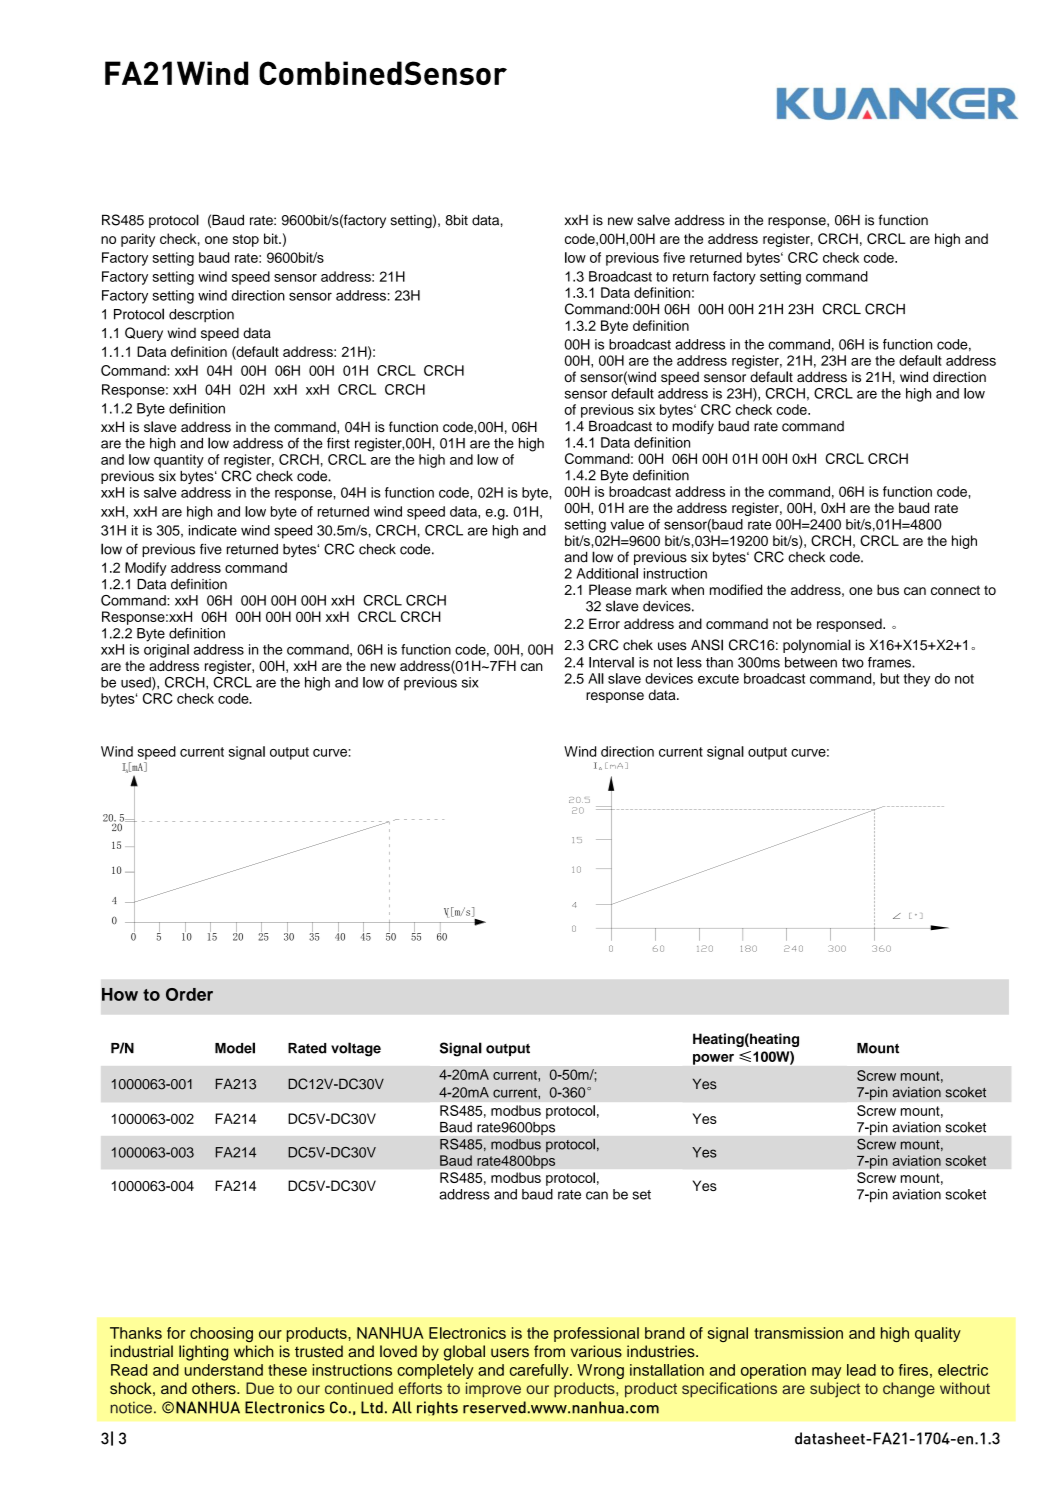 The height and width of the screenshot is (1498, 1059). What do you see at coordinates (627, 524) in the screenshot?
I see `value` at bounding box center [627, 524].
